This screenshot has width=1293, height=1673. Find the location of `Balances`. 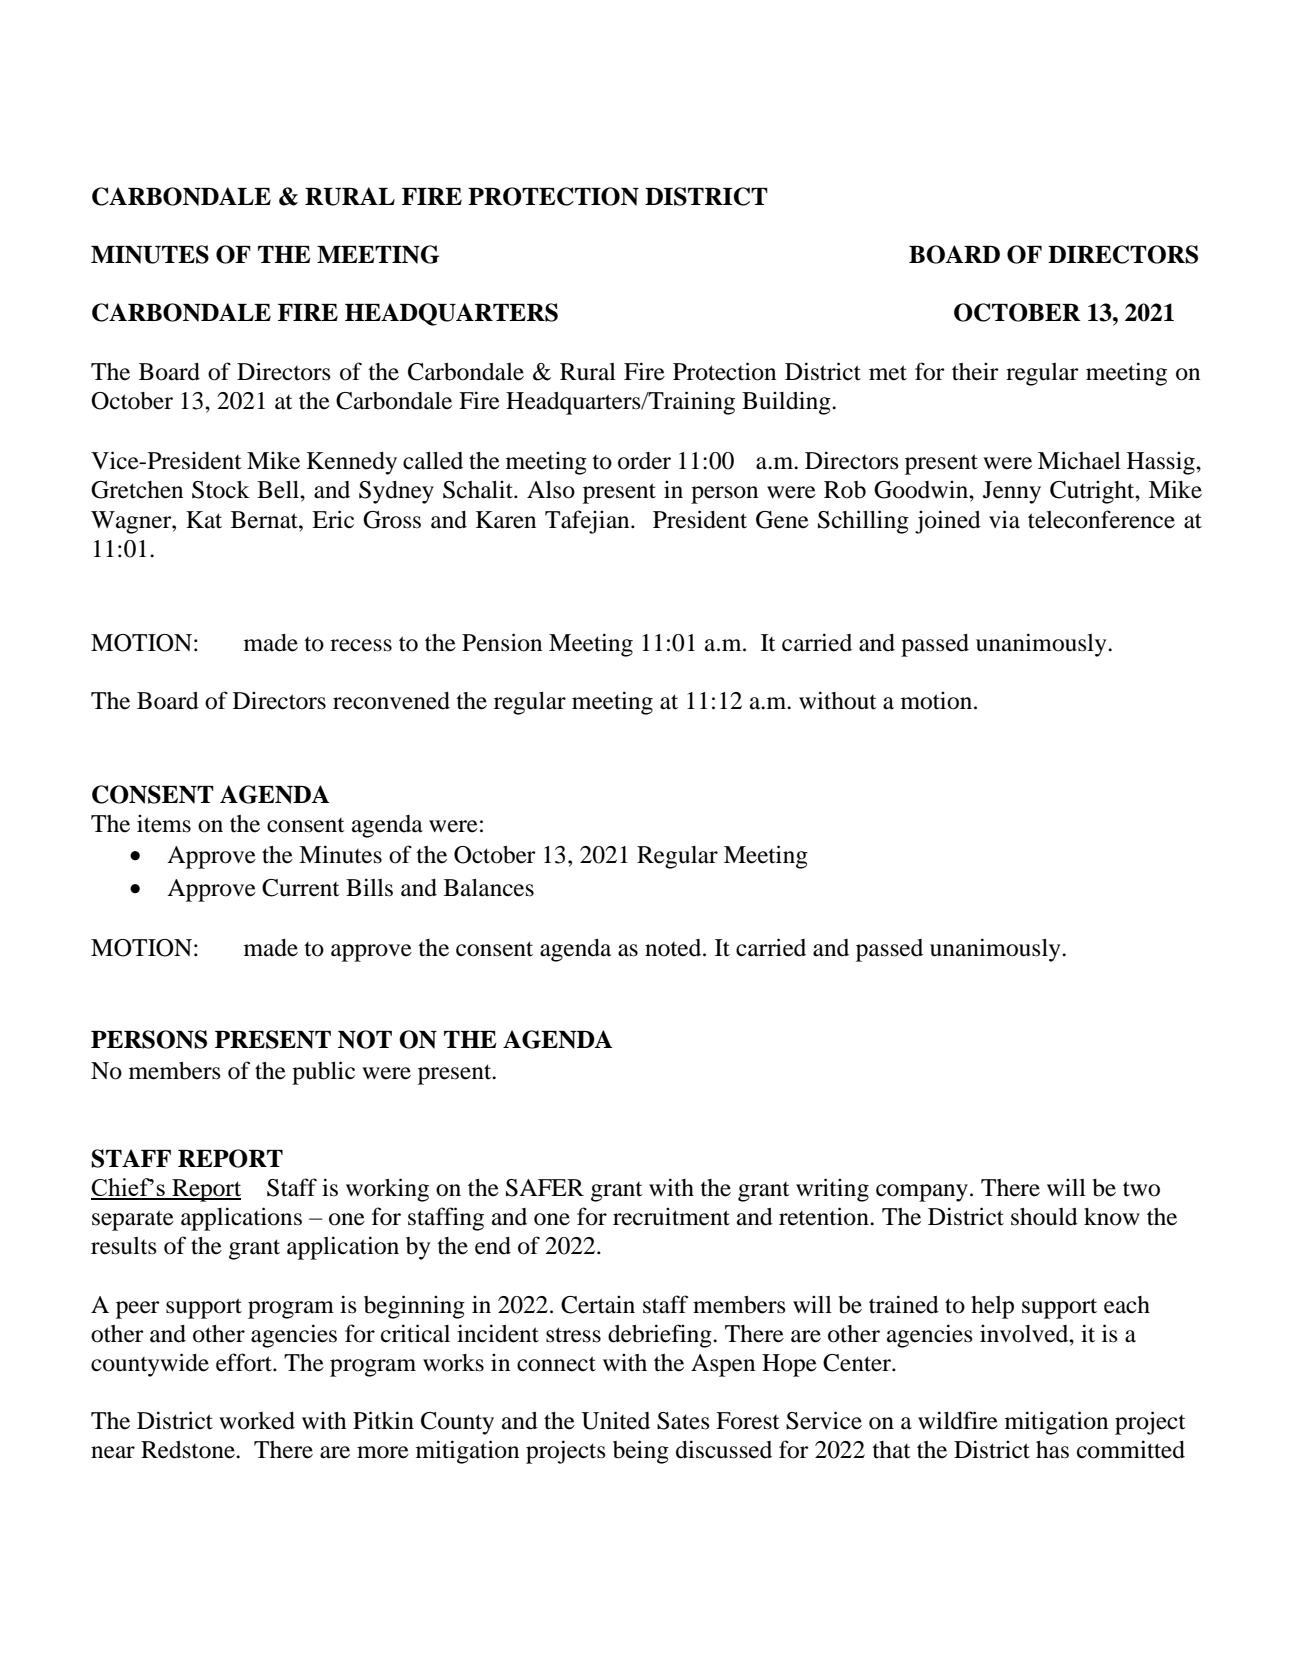

Balances is located at coordinates (489, 888).
